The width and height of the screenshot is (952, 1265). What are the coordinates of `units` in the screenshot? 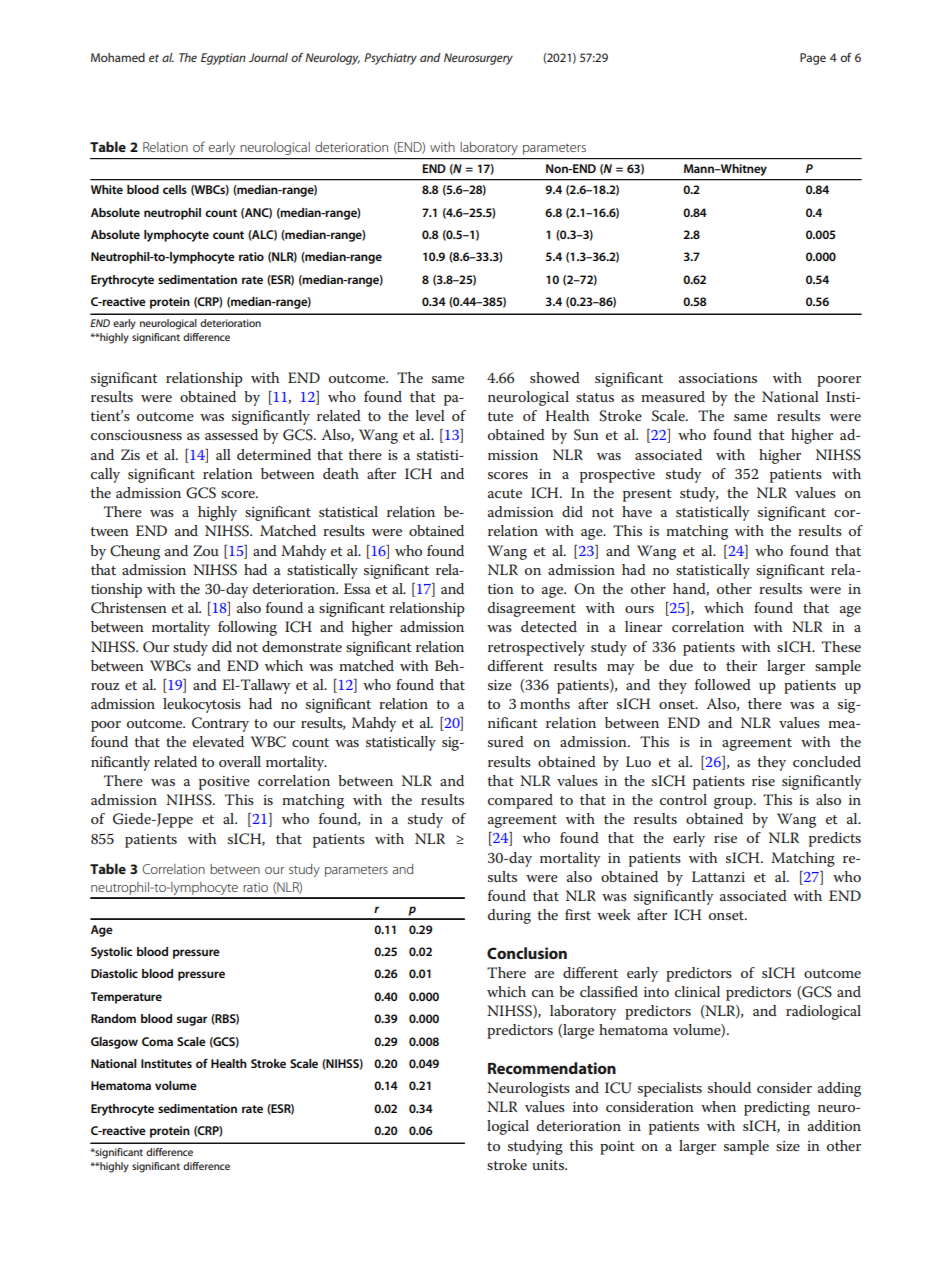 It's located at (549, 1165).
